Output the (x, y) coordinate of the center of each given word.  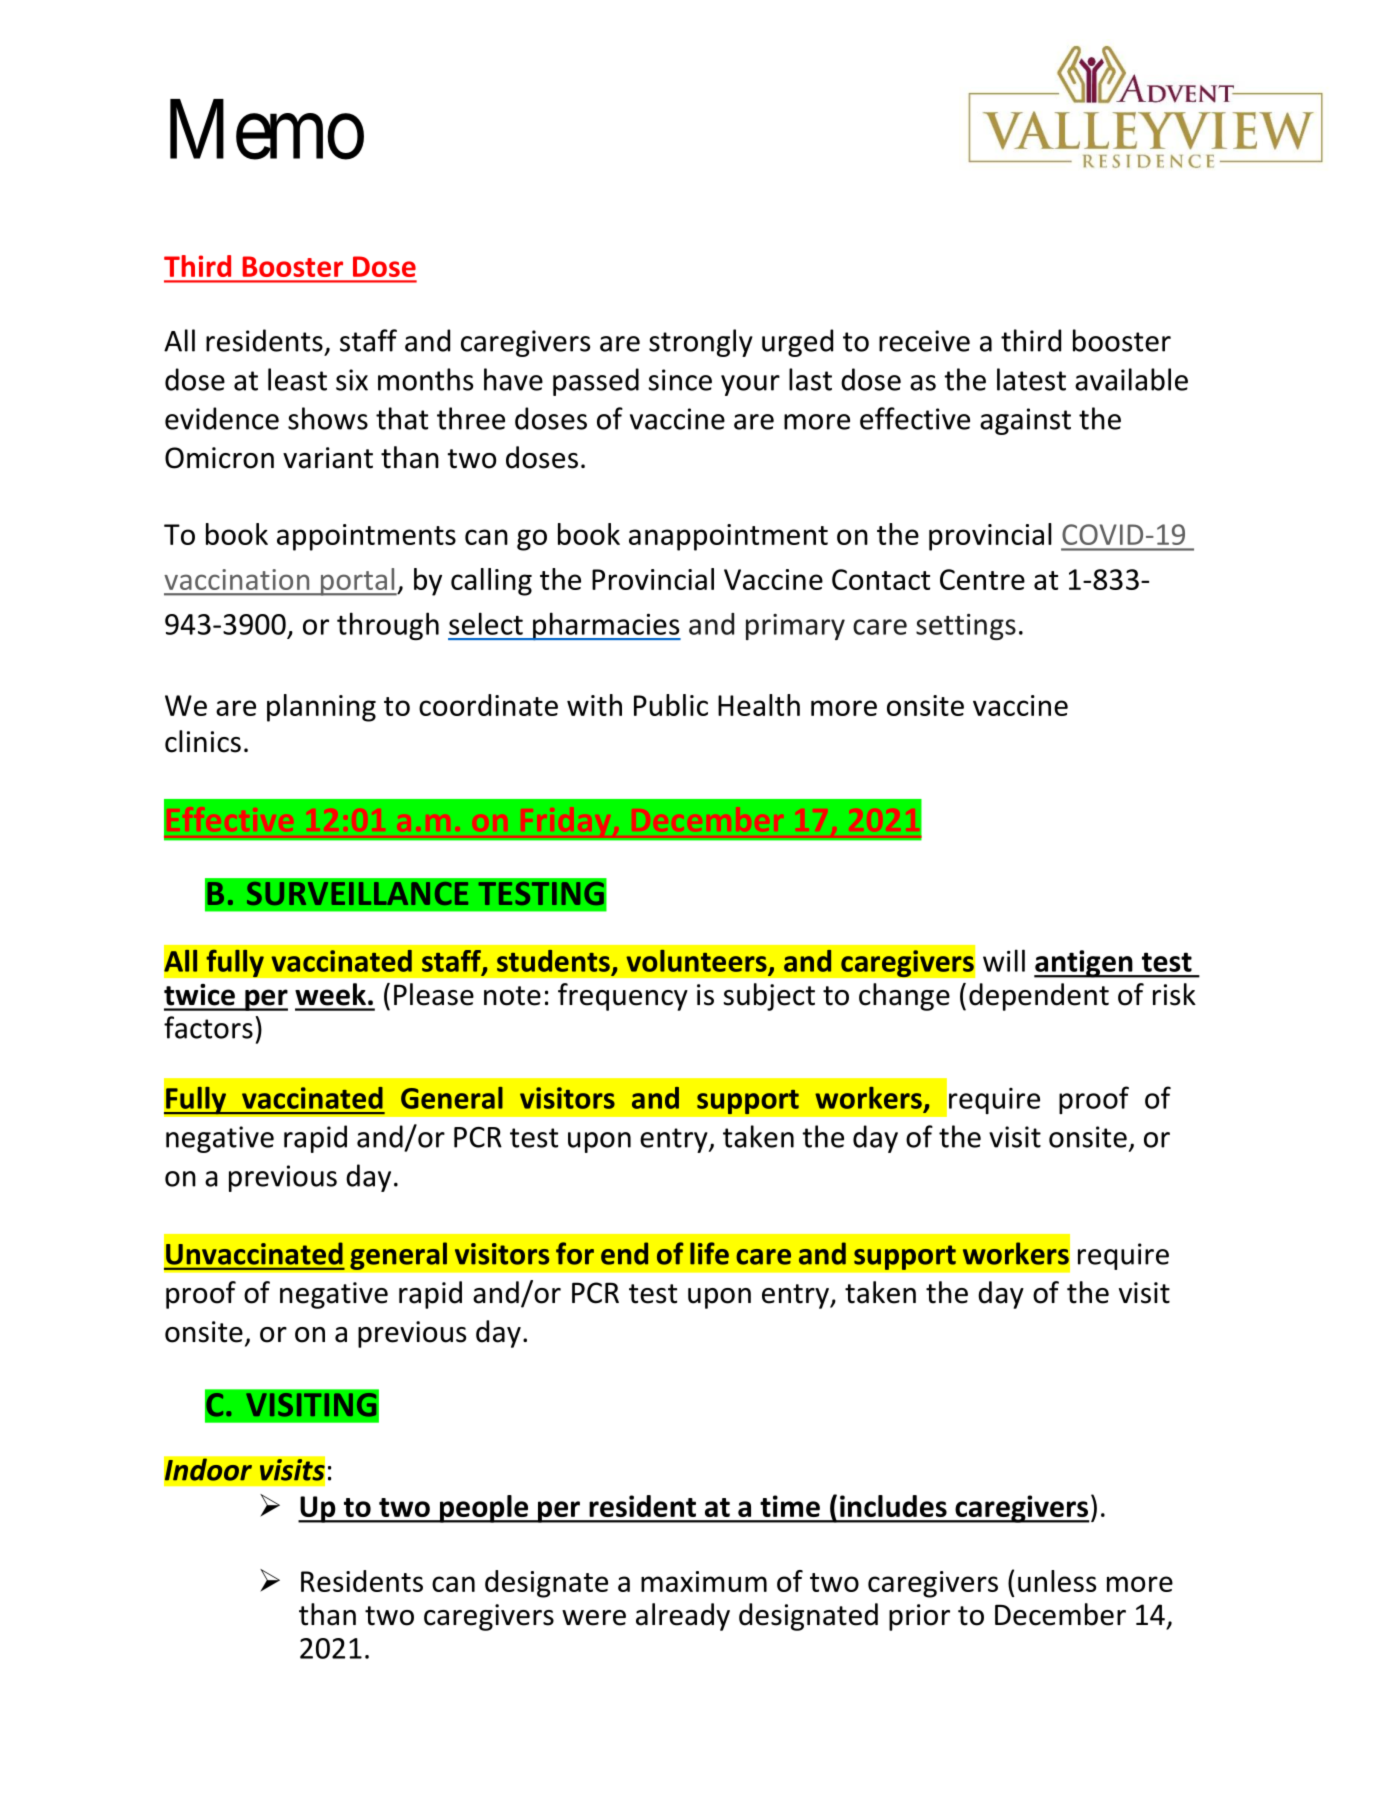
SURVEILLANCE (357, 893)
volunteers (696, 961)
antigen (1084, 964)
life (709, 1253)
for (575, 1253)
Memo (267, 131)
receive (924, 341)
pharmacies (606, 626)
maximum (704, 1581)
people (484, 1509)
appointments (366, 537)
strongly (701, 343)
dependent (1039, 997)
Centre (982, 579)
